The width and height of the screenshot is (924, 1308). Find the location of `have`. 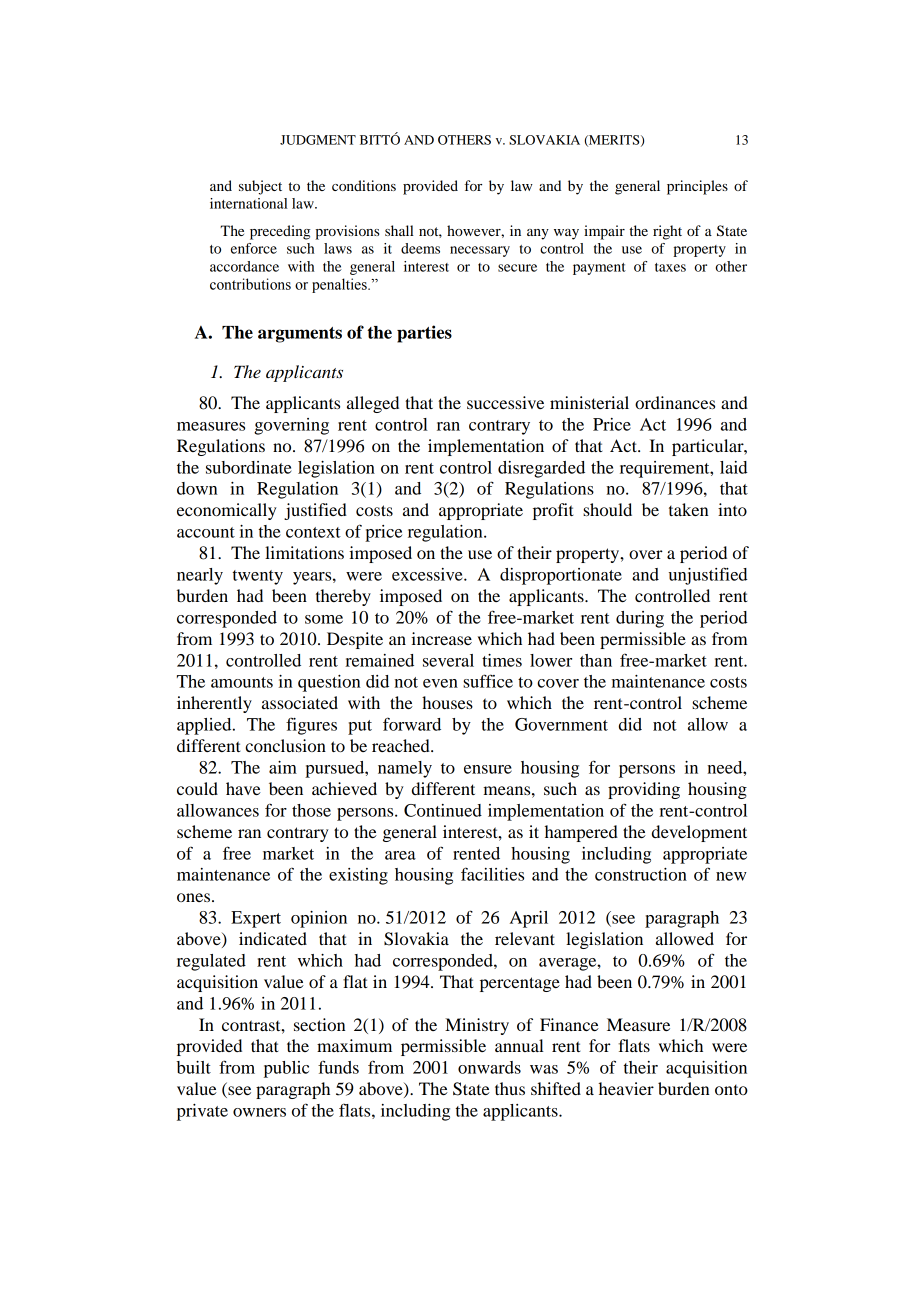

have is located at coordinates (243, 788).
